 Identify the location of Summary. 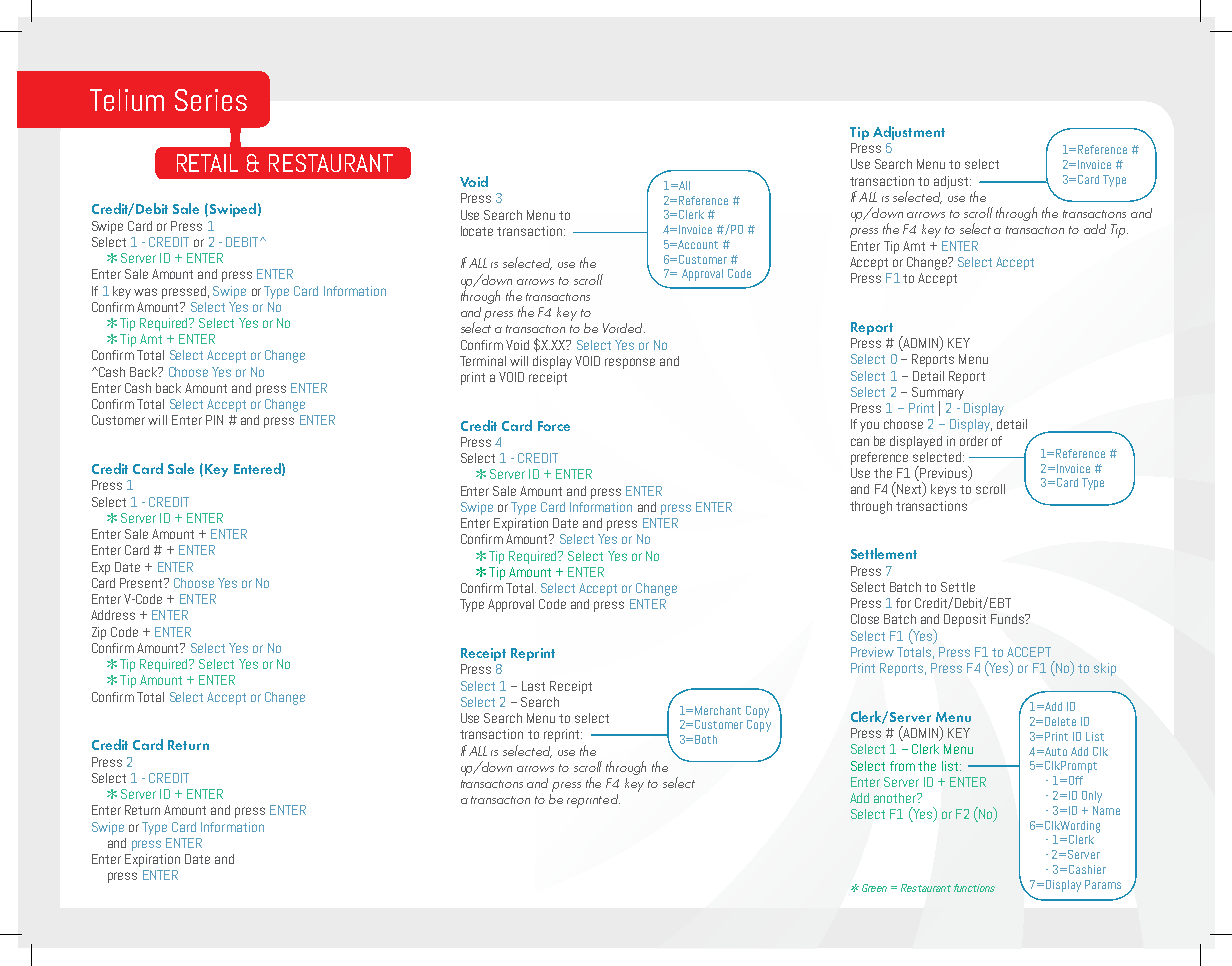
(938, 394).
